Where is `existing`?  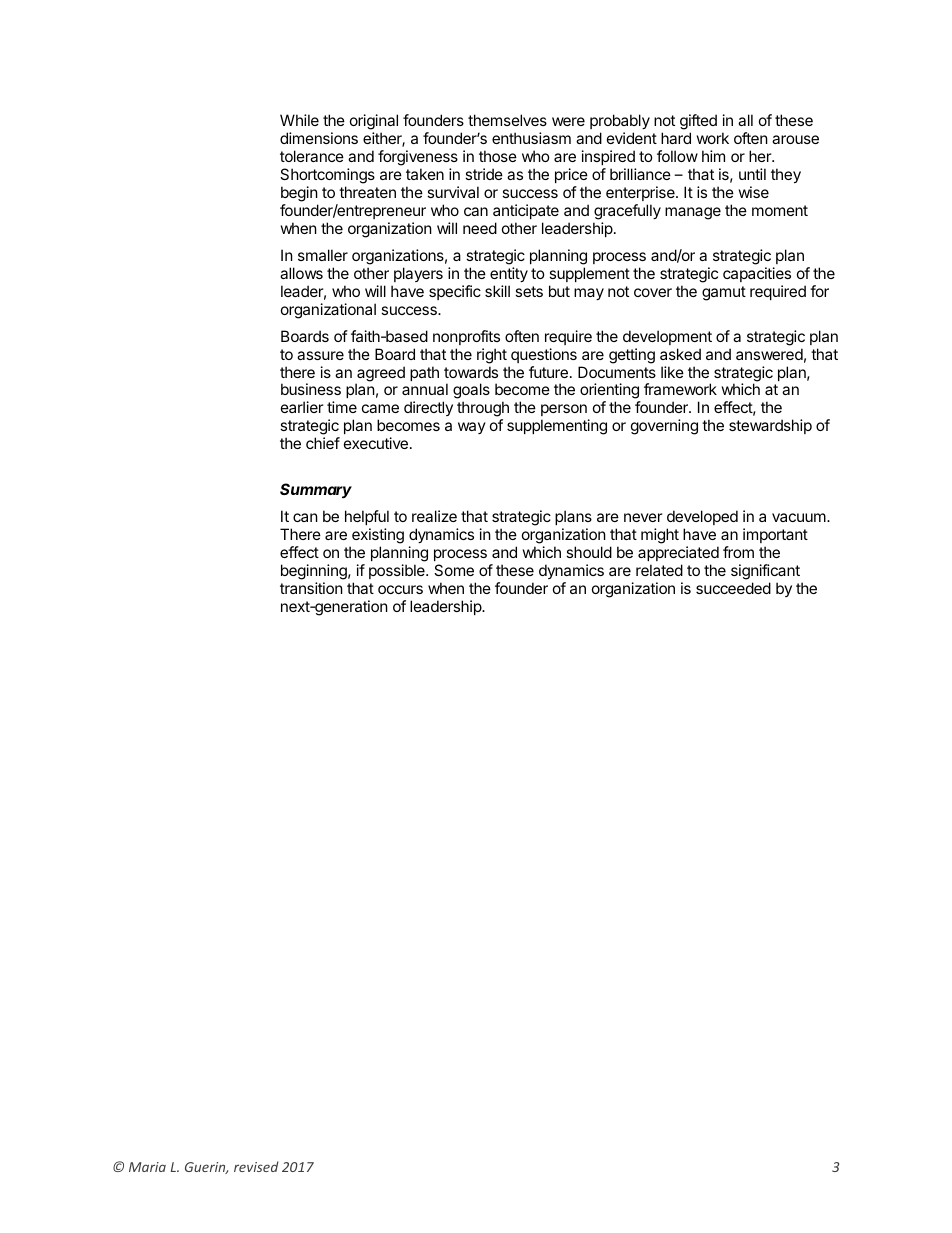 existing is located at coordinates (377, 537).
